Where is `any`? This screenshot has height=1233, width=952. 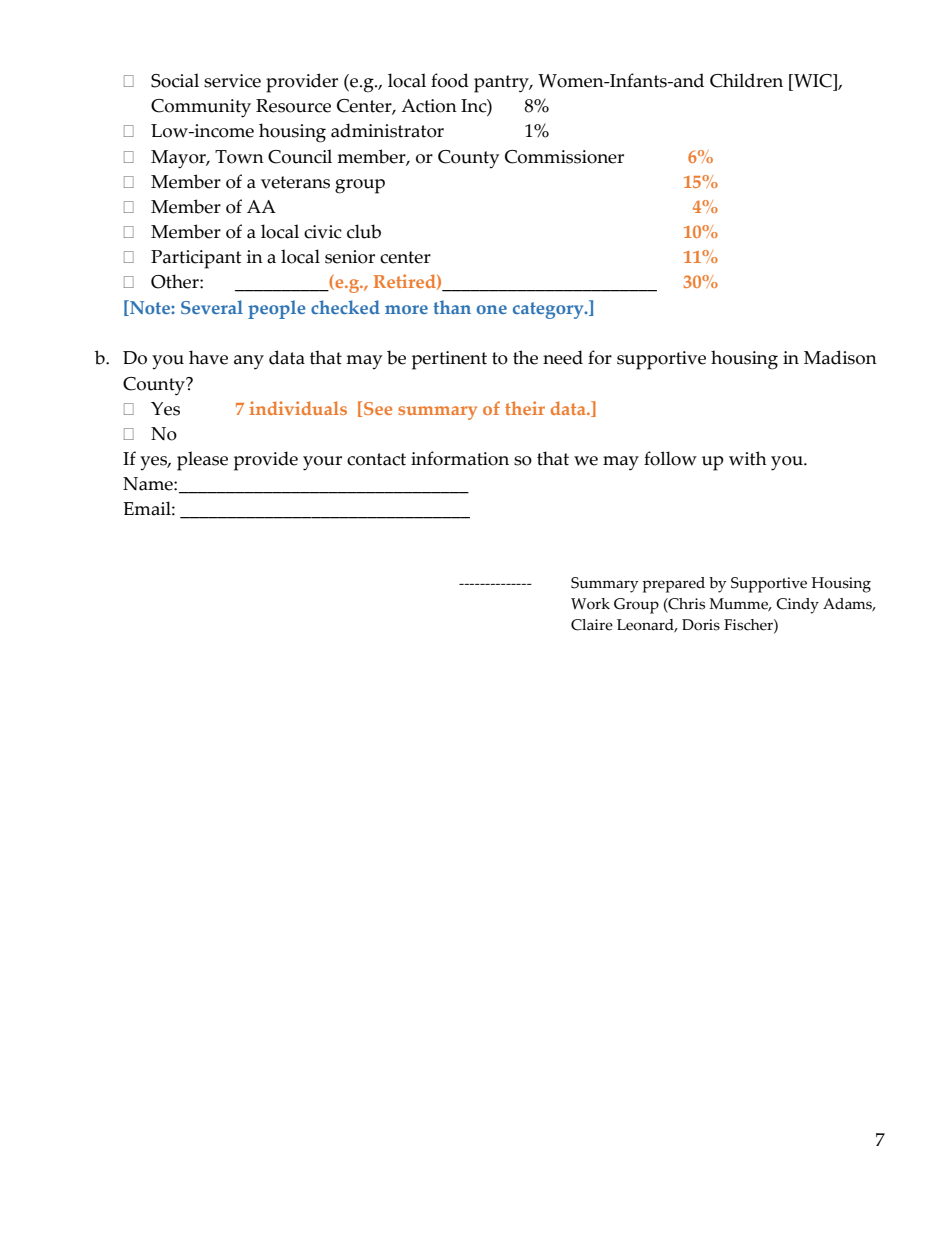 any is located at coordinates (249, 362).
